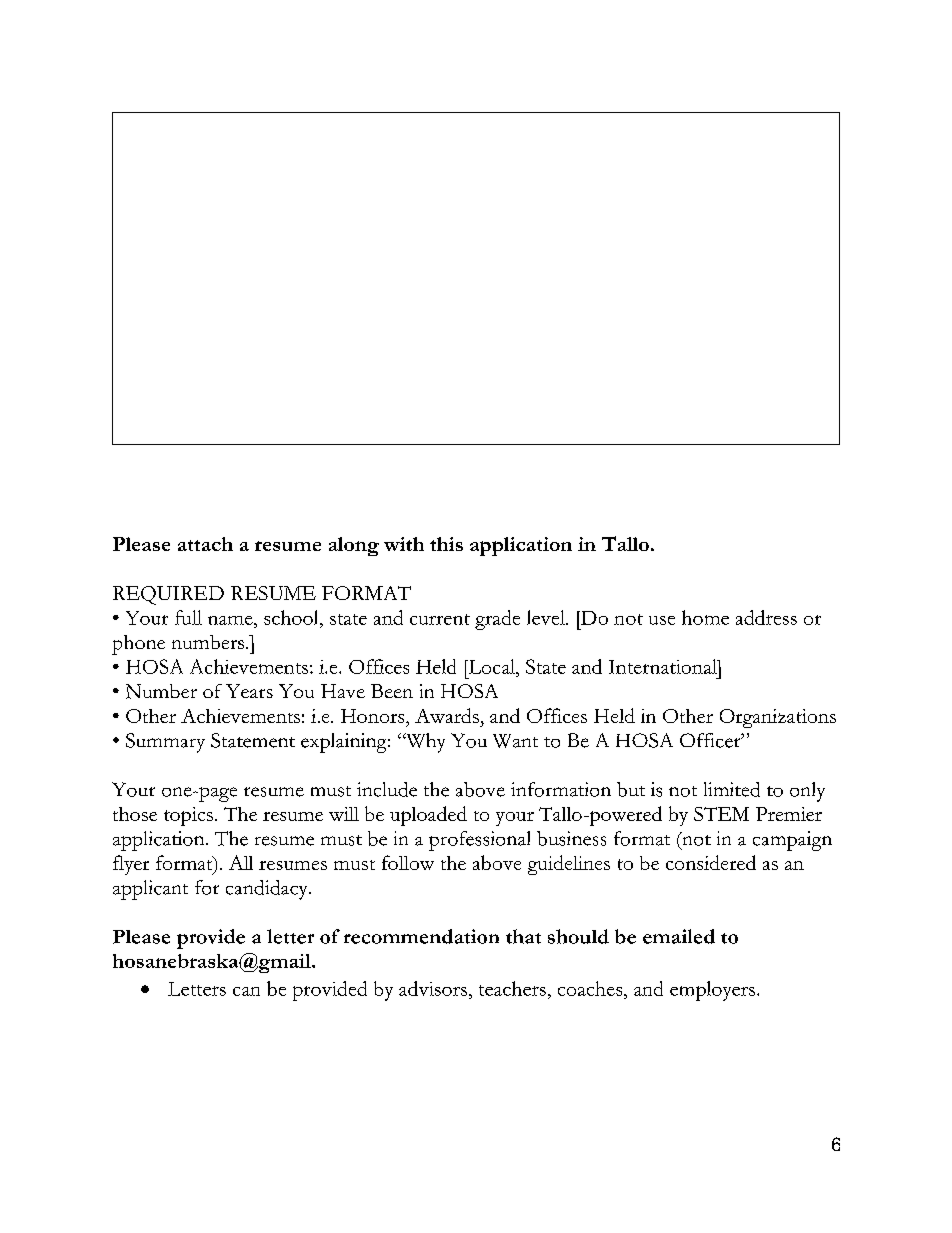 The image size is (952, 1233). Describe the element at coordinates (433, 988) in the screenshot. I see `advisors` at that location.
